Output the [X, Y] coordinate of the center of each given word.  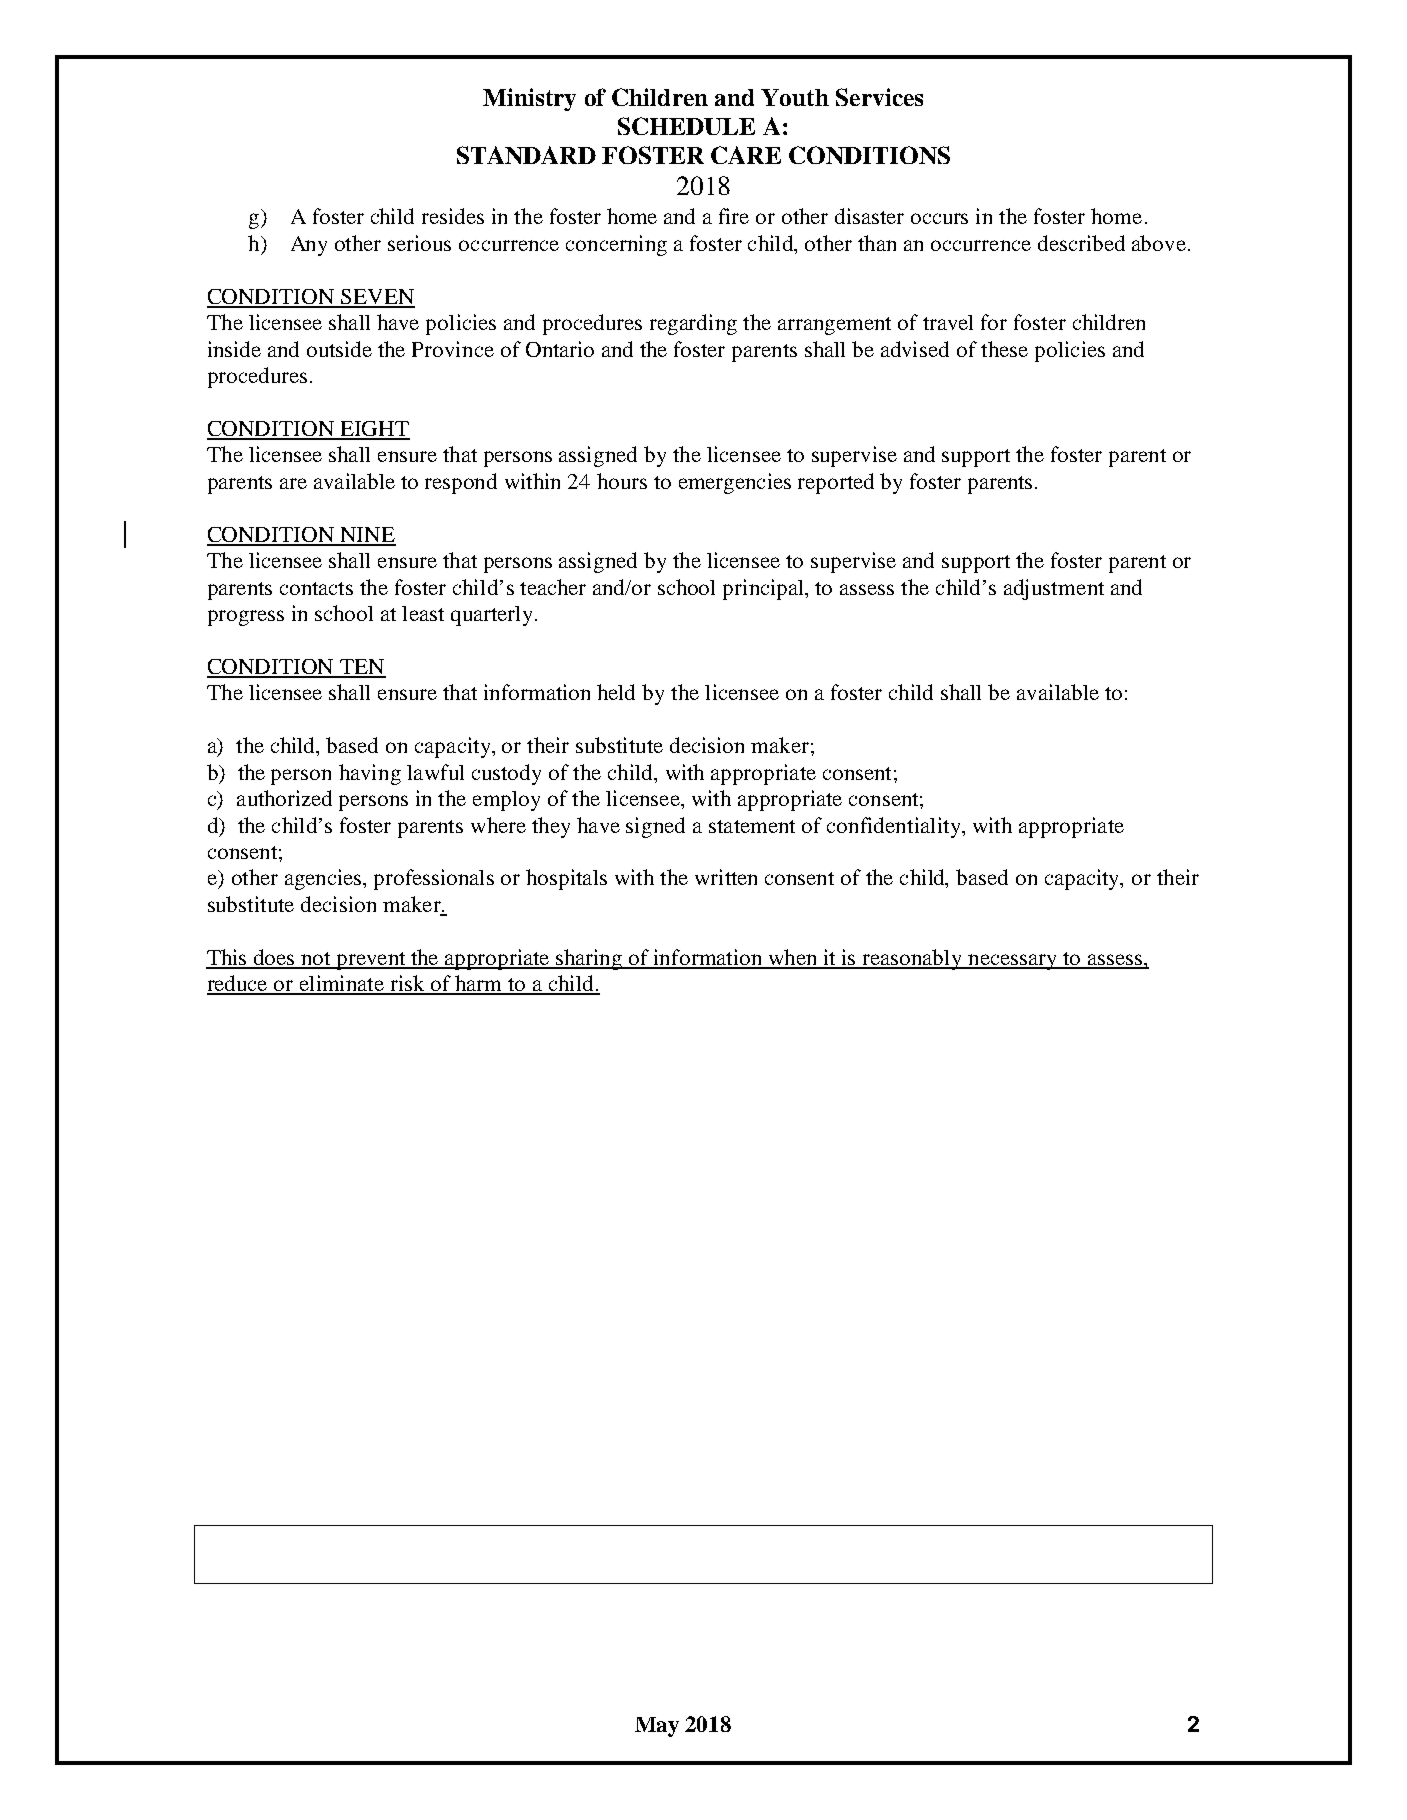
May [657, 1727]
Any [309, 246]
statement [752, 826]
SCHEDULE [686, 126]
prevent [371, 961]
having [370, 774]
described [1081, 243]
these [1004, 349]
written [726, 877]
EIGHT [374, 430]
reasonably [913, 959]
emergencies [735, 483]
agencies [324, 879]
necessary [1013, 962]
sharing [589, 959]
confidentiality [895, 827]
